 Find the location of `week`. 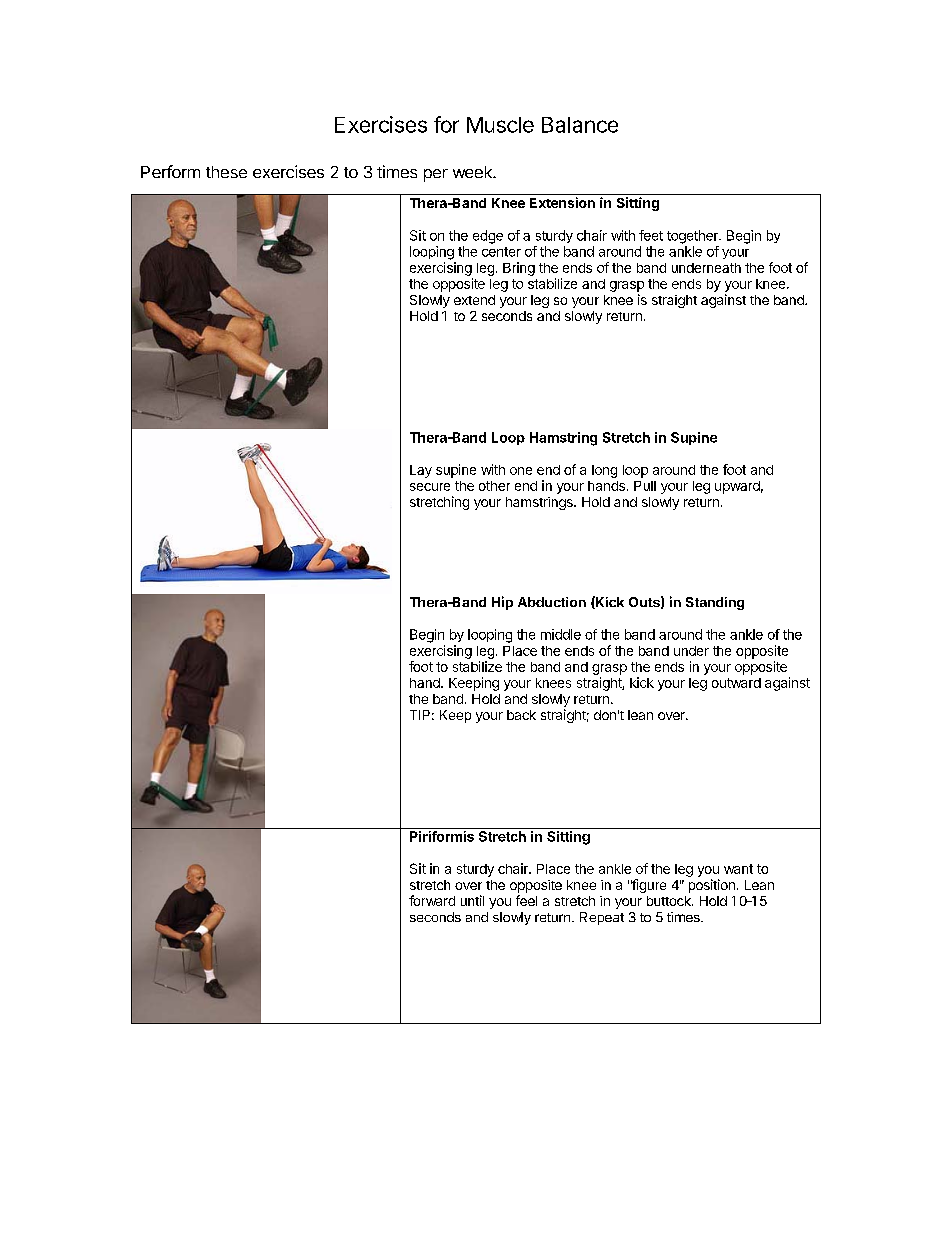

week is located at coordinates (473, 172).
